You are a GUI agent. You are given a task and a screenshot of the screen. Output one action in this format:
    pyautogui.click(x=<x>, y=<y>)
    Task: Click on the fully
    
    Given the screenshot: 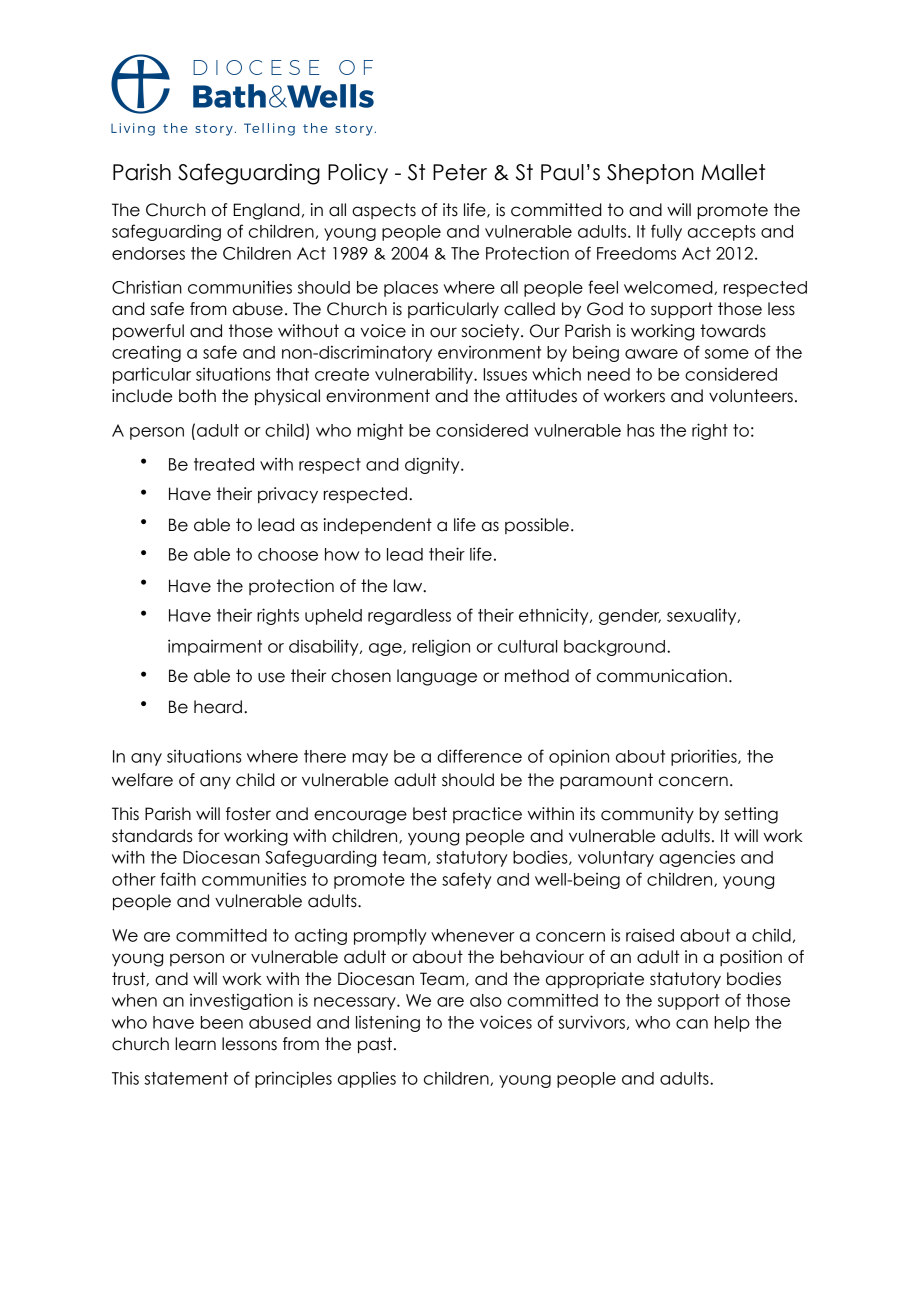 What is the action you would take?
    pyautogui.click(x=666, y=232)
